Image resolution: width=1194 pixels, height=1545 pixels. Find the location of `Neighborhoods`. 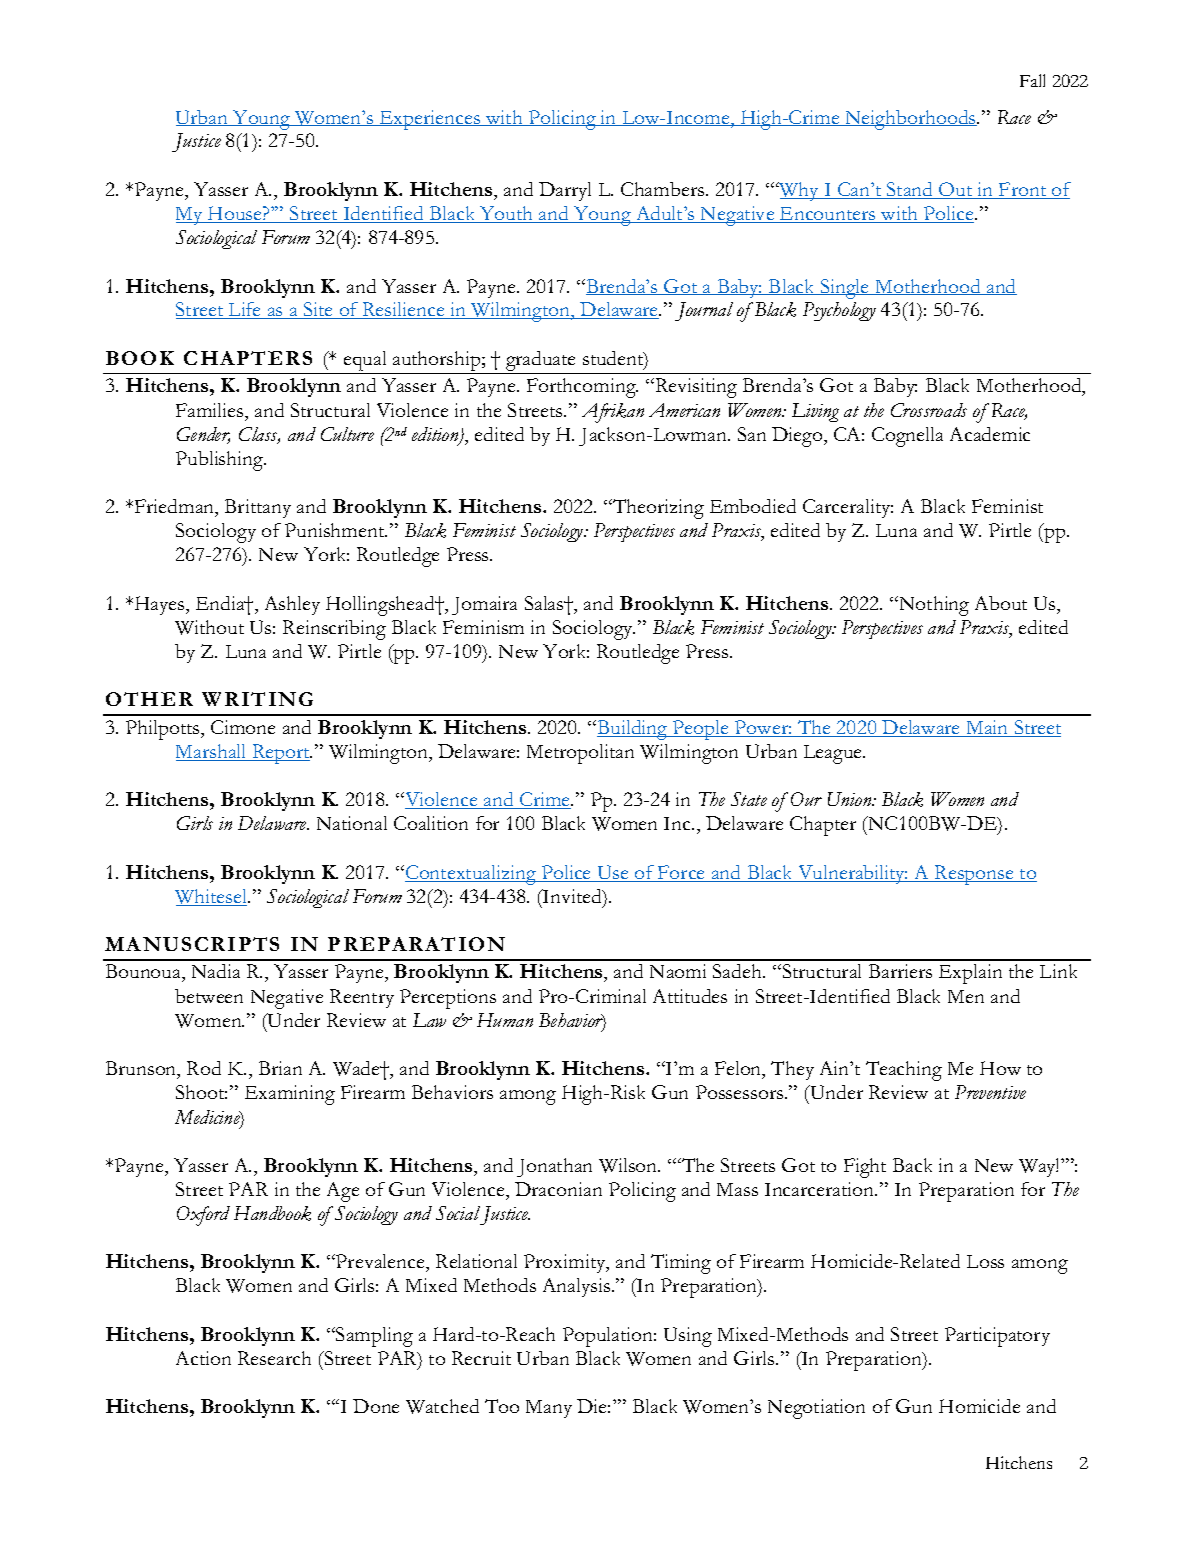

Neighborhoods is located at coordinates (910, 120).
